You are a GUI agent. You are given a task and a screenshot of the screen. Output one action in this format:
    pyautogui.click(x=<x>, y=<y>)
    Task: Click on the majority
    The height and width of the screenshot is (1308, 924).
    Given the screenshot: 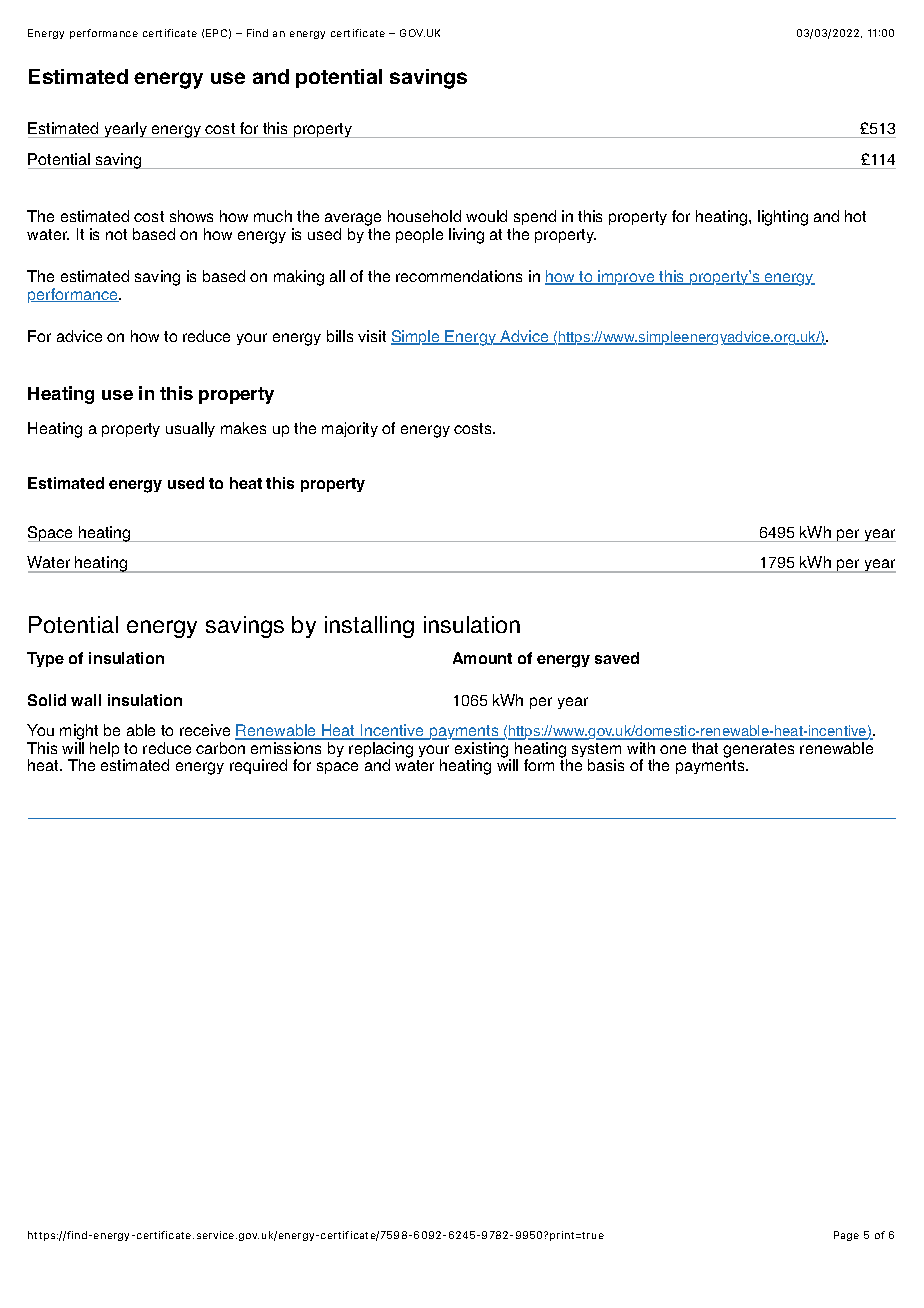 What is the action you would take?
    pyautogui.click(x=350, y=429)
